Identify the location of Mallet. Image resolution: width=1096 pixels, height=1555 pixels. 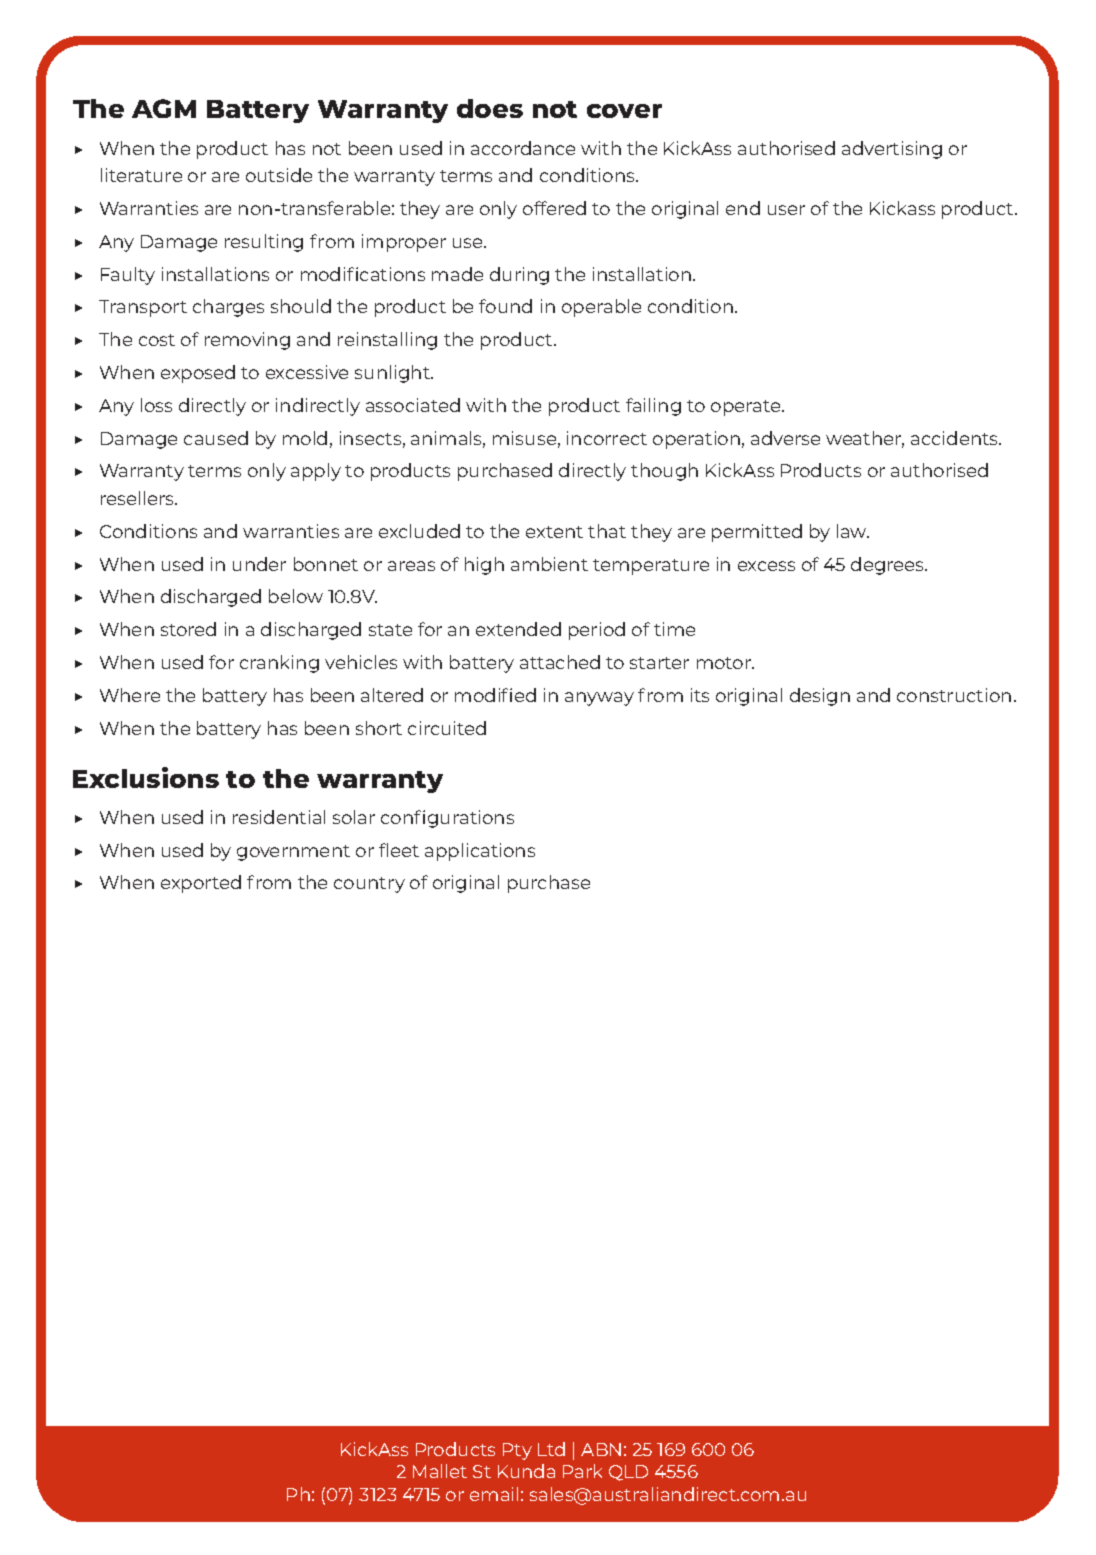
(440, 1471).
